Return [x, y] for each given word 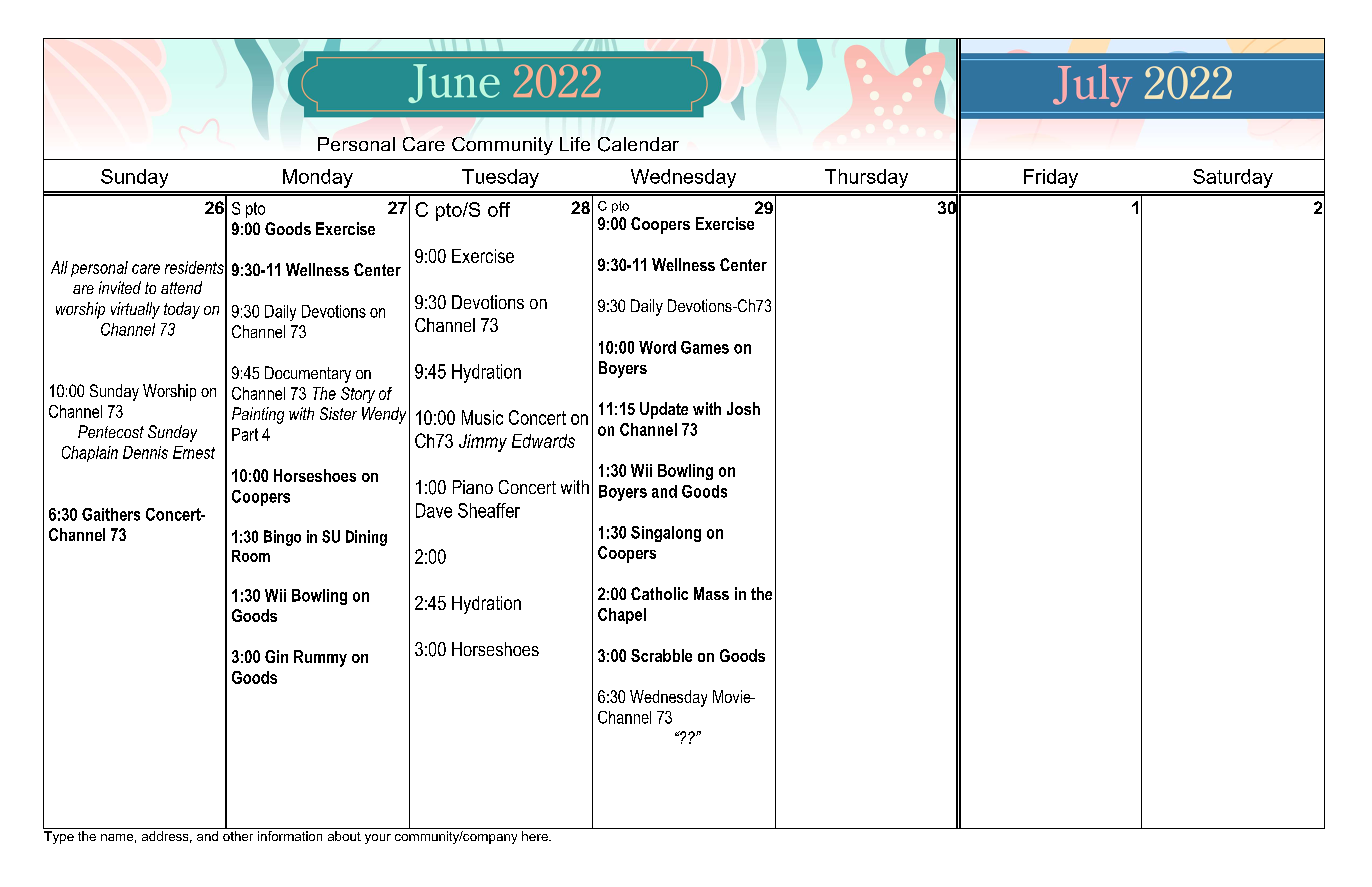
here [536, 836]
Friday [1051, 178]
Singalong [666, 534]
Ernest [194, 452]
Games [705, 347]
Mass [711, 593]
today [182, 310]
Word [657, 347]
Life [575, 144]
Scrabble [661, 655]
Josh [743, 408]
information [290, 836]
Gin [276, 656]
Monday [318, 178]
